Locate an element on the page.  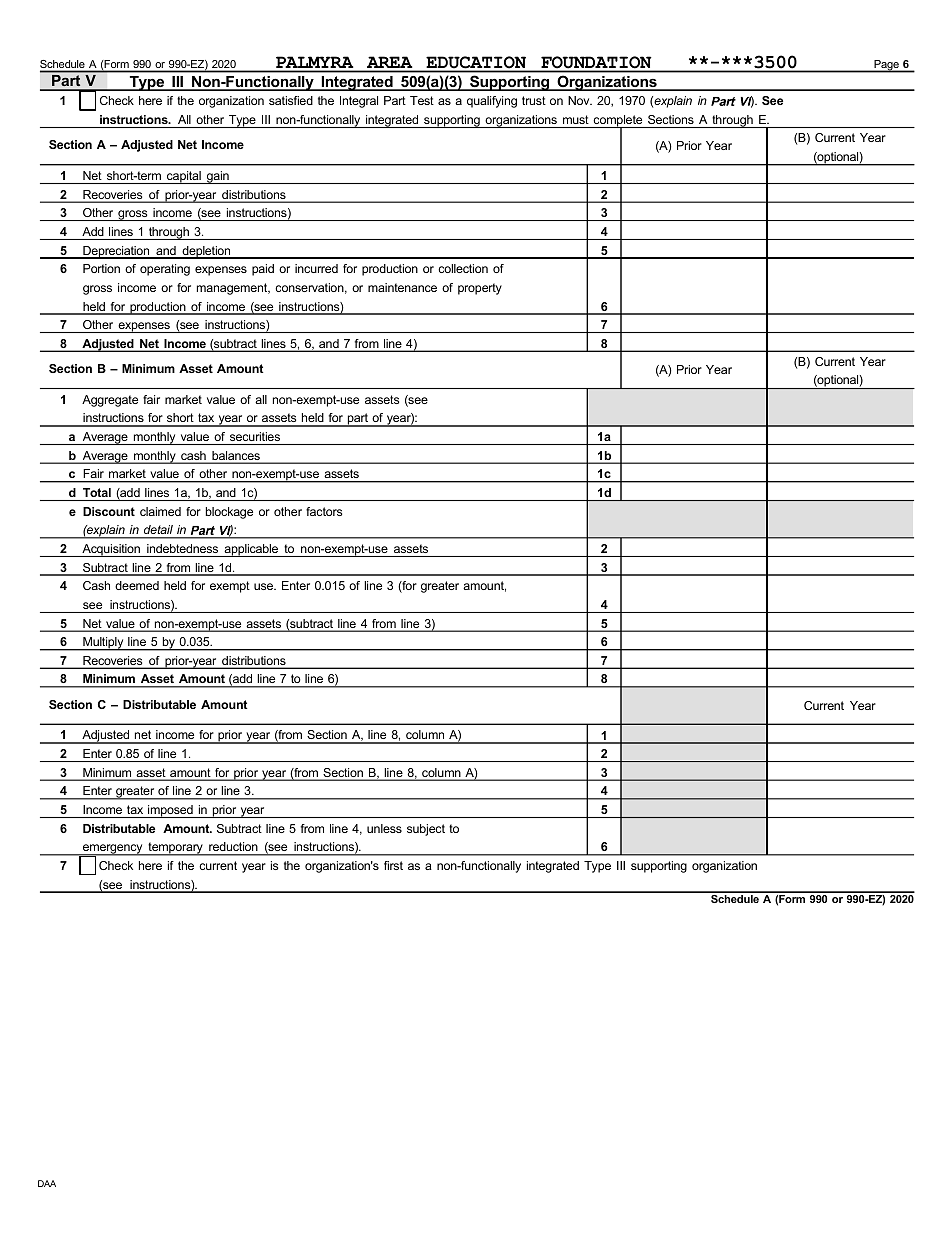
trust is located at coordinates (534, 100).
